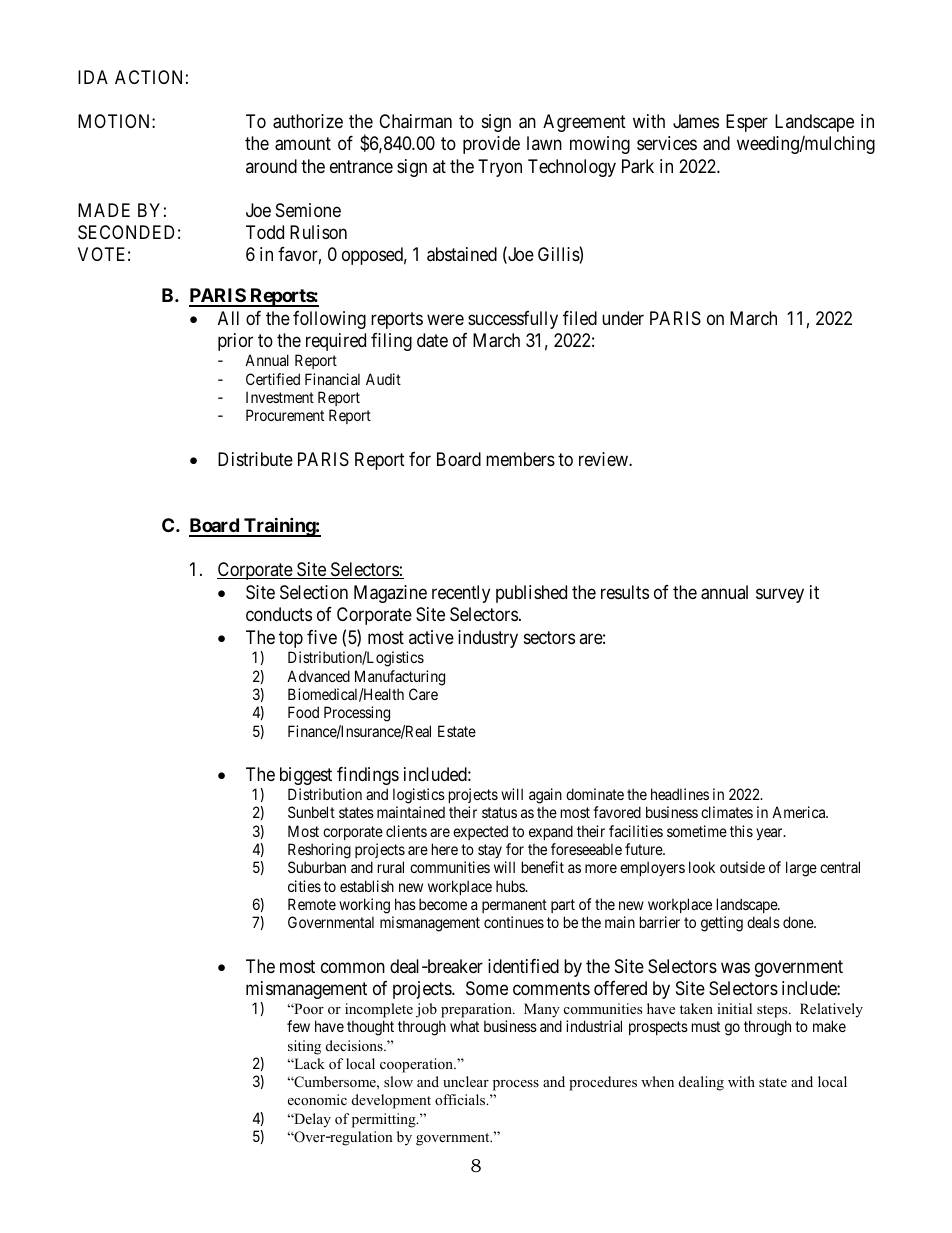 The width and height of the screenshot is (952, 1233). Describe the element at coordinates (520, 459) in the screenshot. I see `members` at that location.
